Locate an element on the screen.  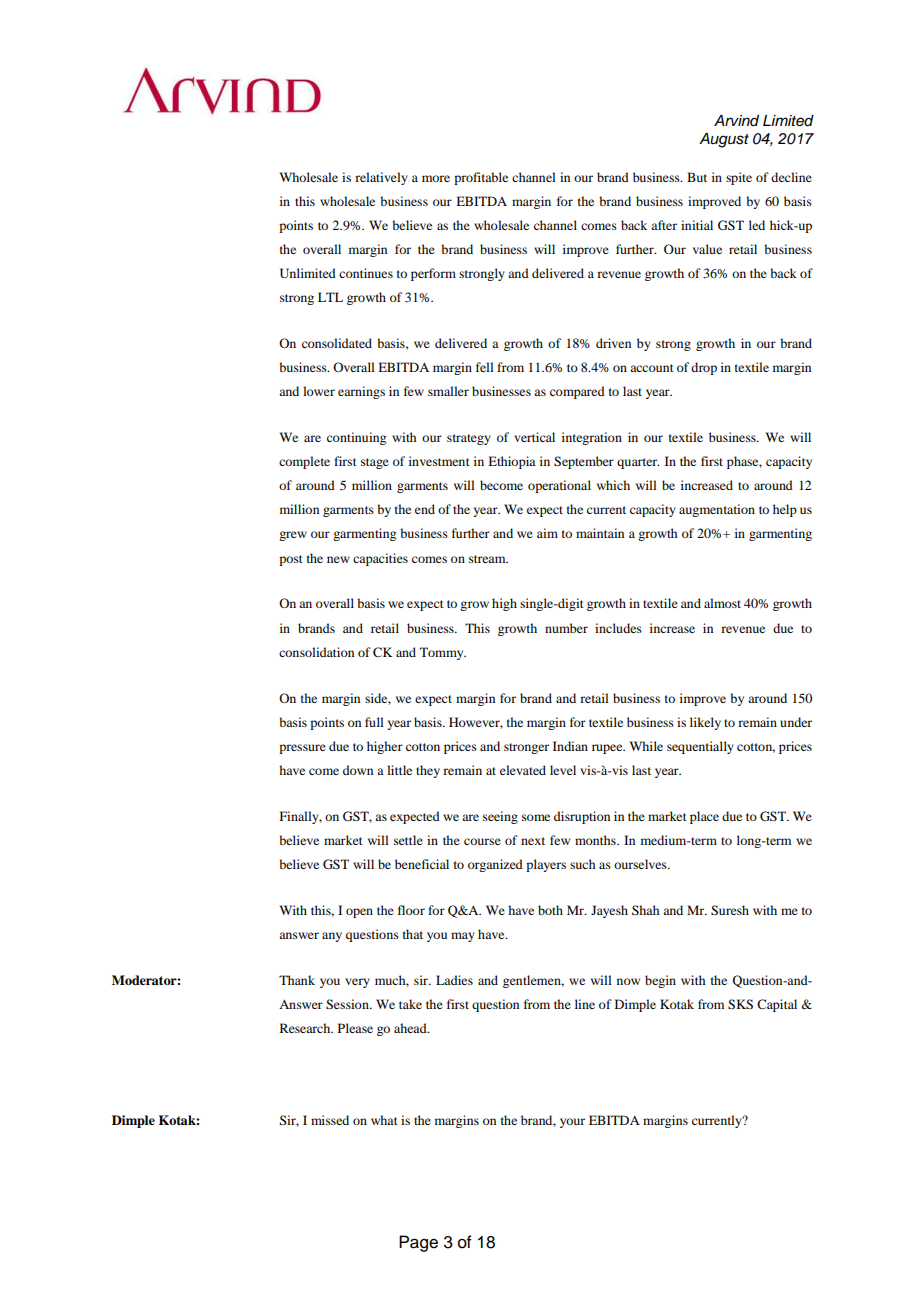
likely is located at coordinates (705, 723).
